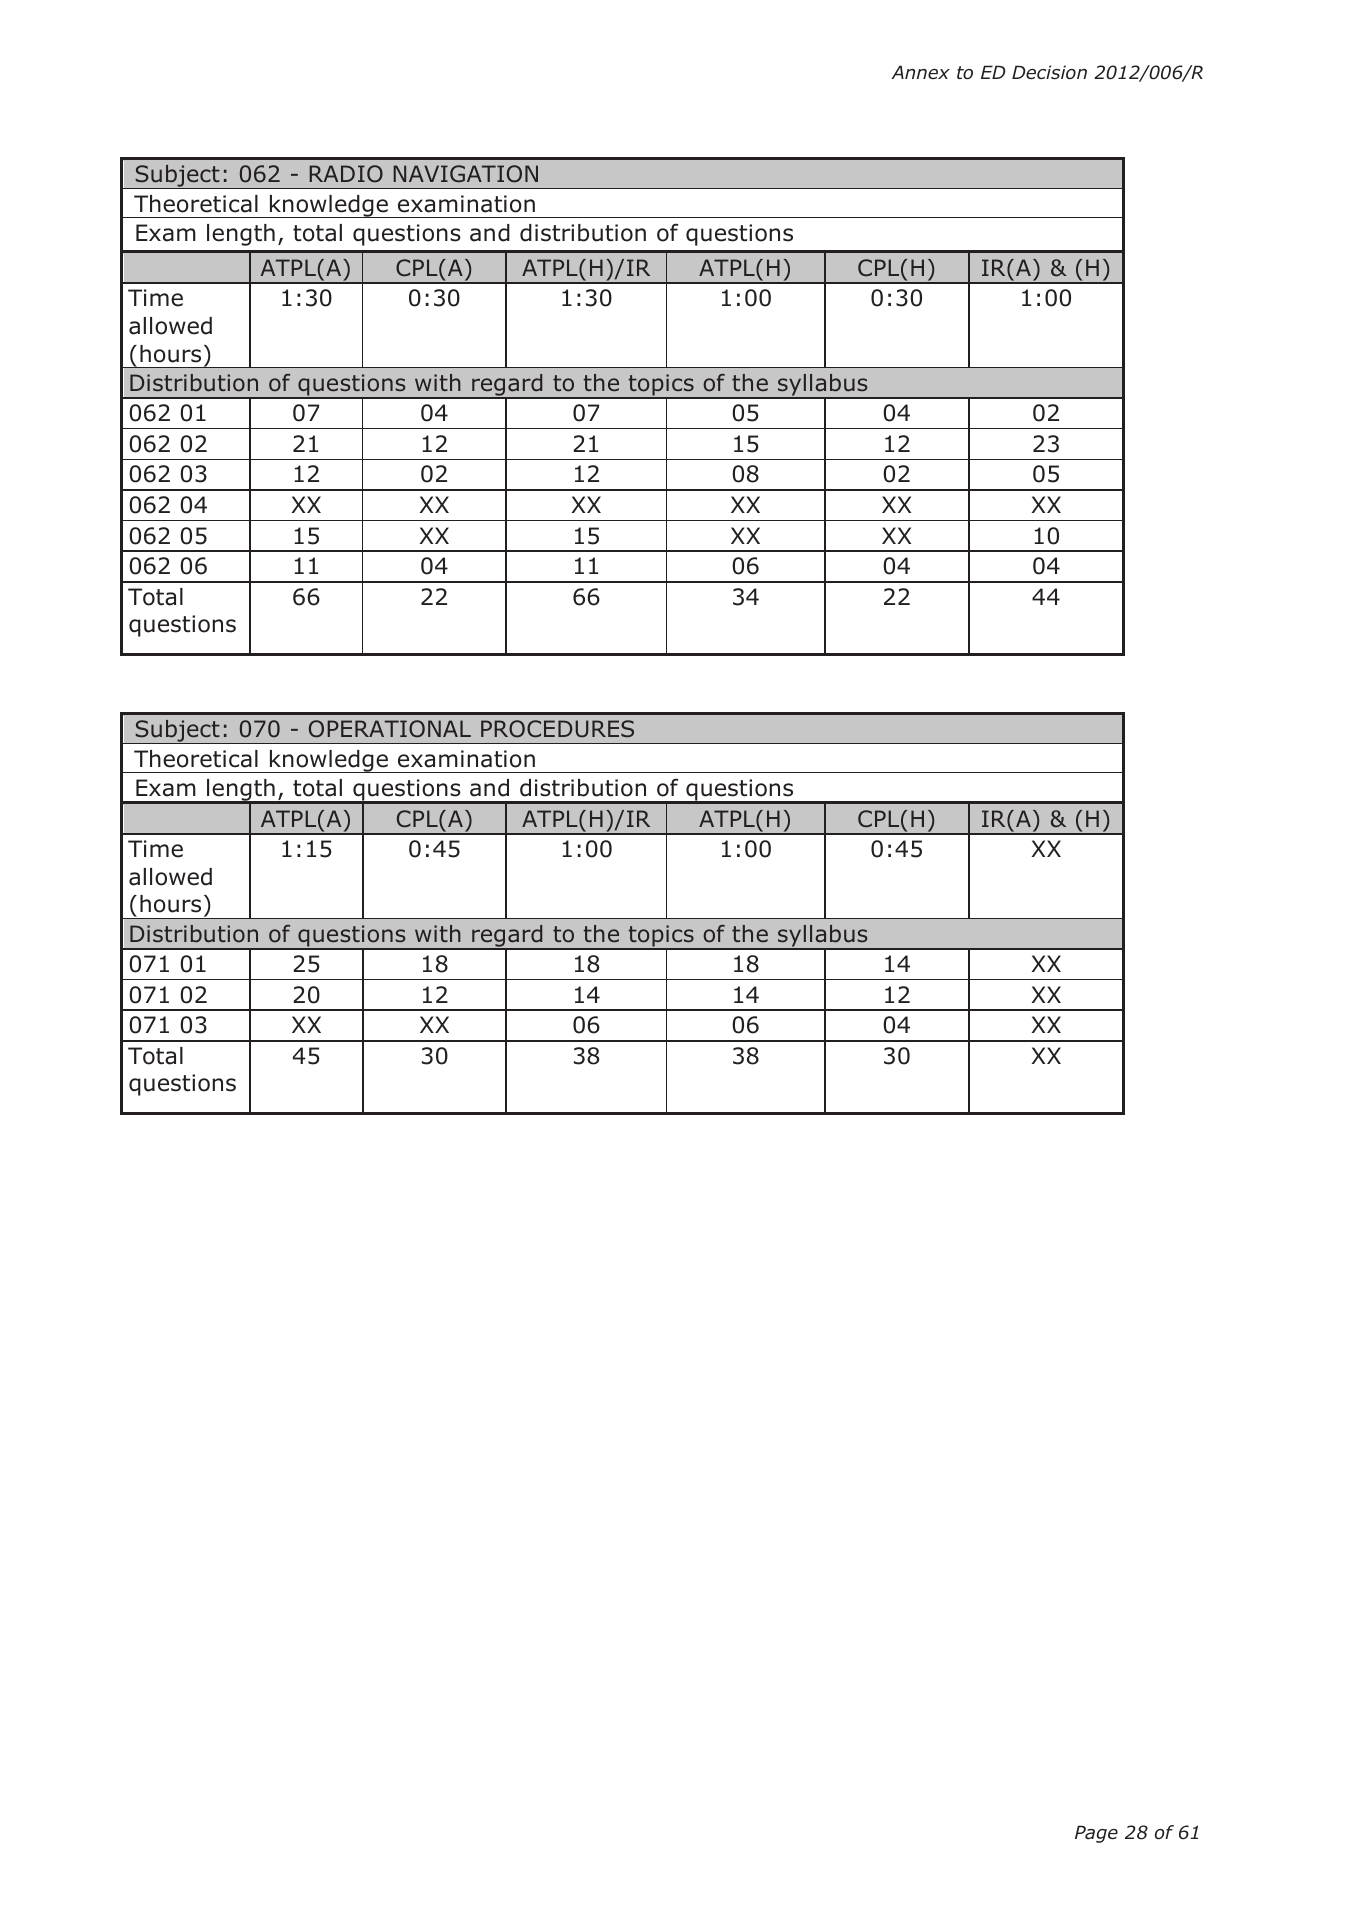 The image size is (1348, 1908). I want to click on OPERATIONAL, so click(390, 729).
